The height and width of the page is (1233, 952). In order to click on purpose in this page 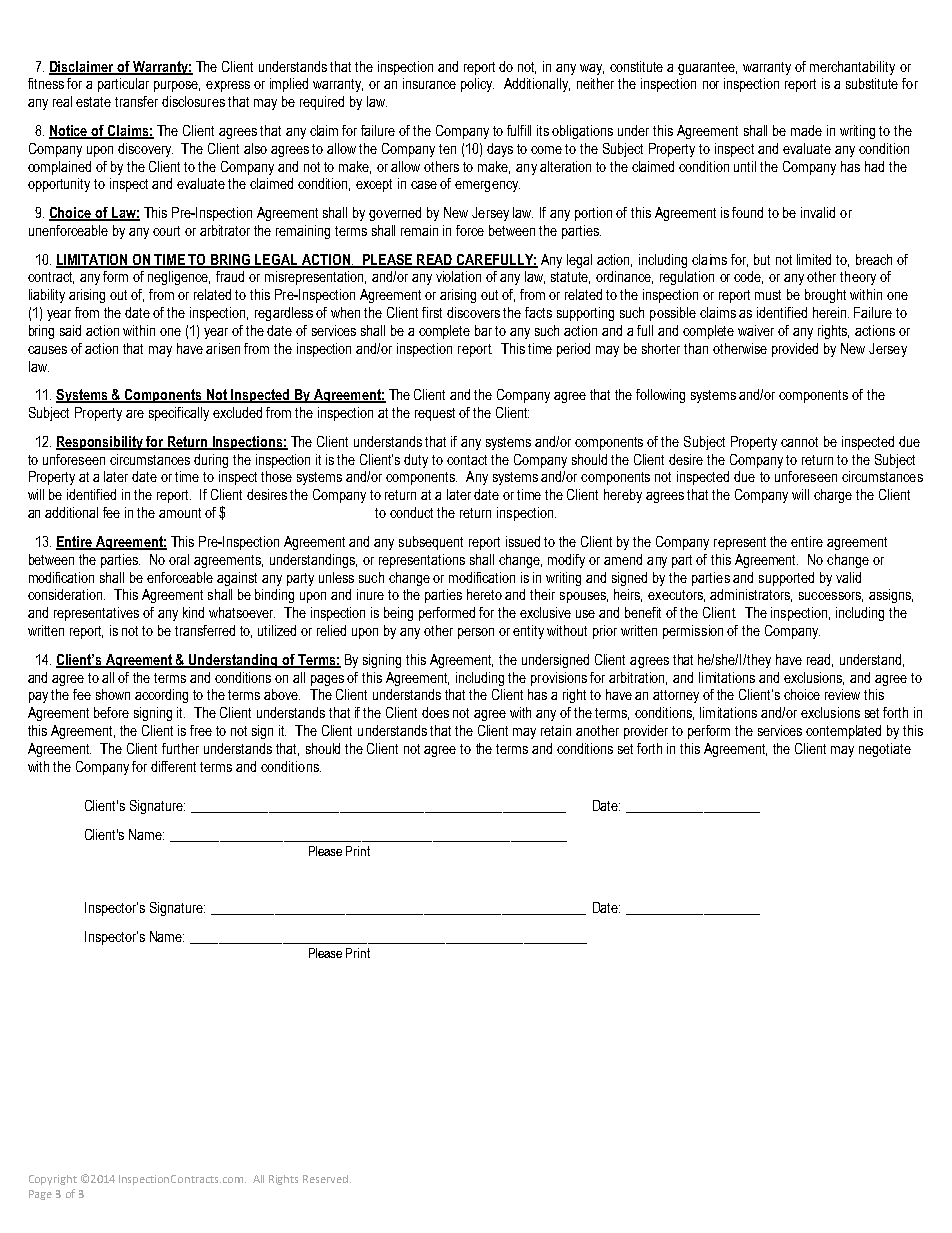, I will do `click(177, 86)`.
